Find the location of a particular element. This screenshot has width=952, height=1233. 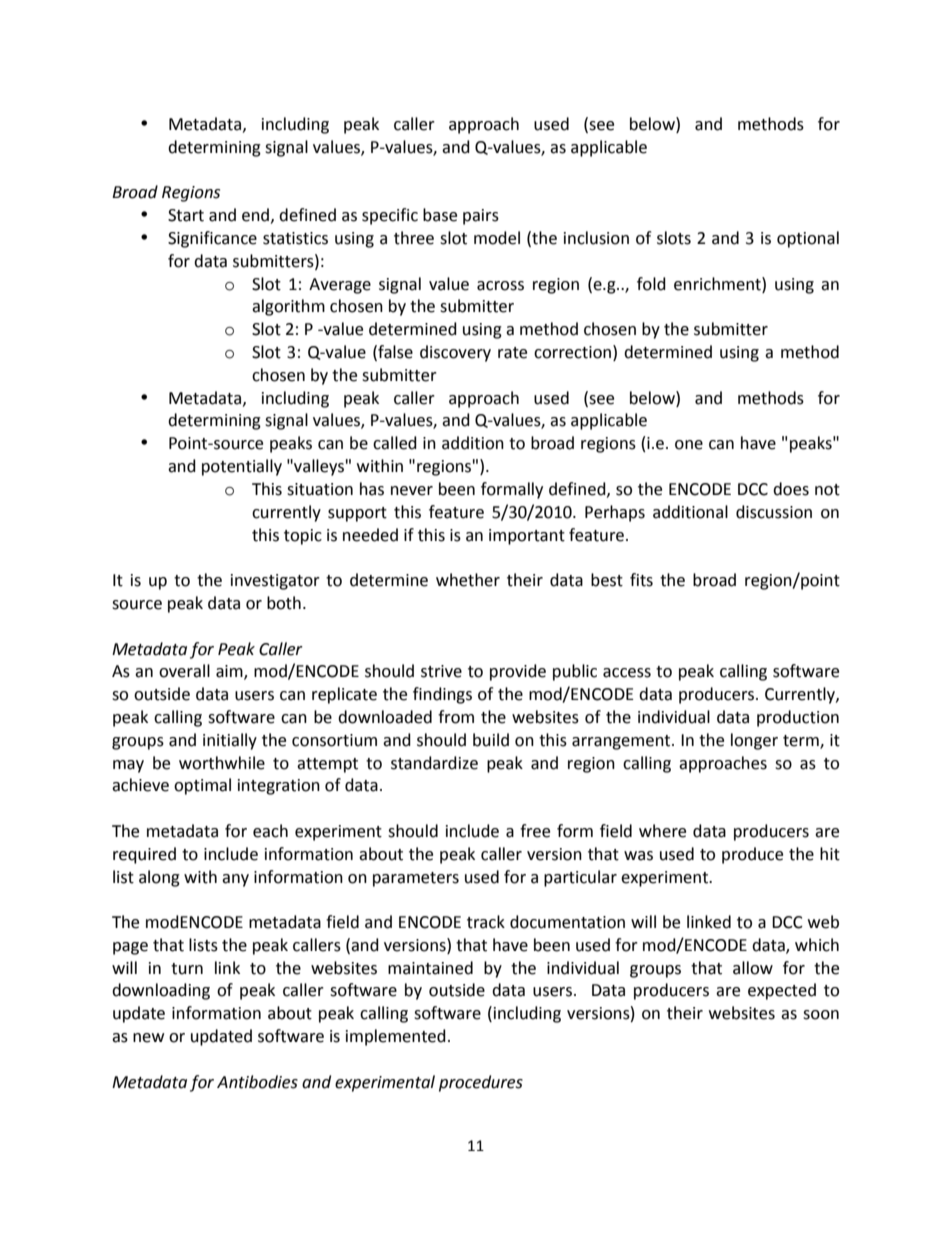

maintained is located at coordinates (430, 968).
